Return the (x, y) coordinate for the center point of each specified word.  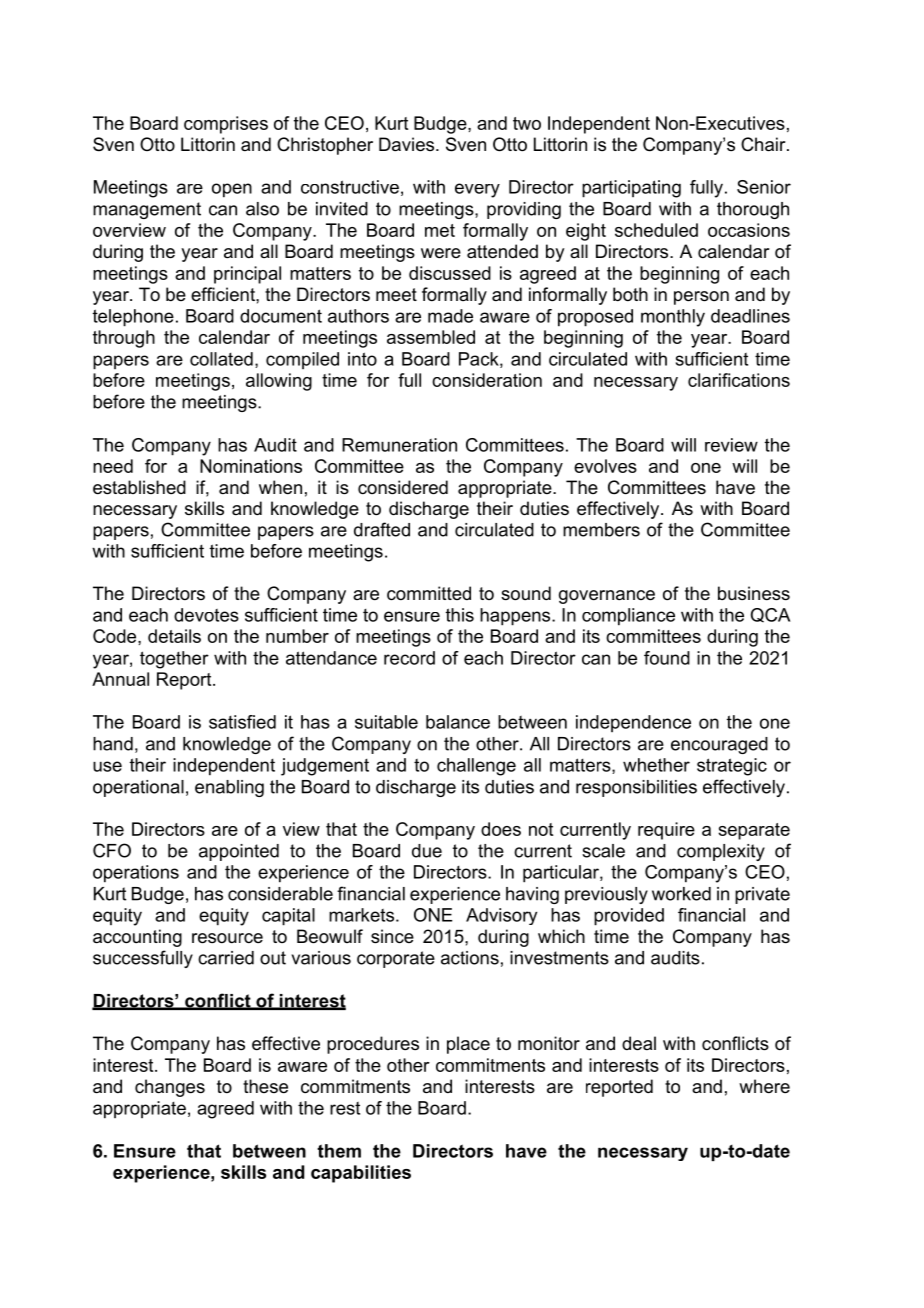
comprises (226, 125)
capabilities (361, 1174)
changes (170, 1088)
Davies (408, 144)
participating (631, 189)
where (764, 1086)
